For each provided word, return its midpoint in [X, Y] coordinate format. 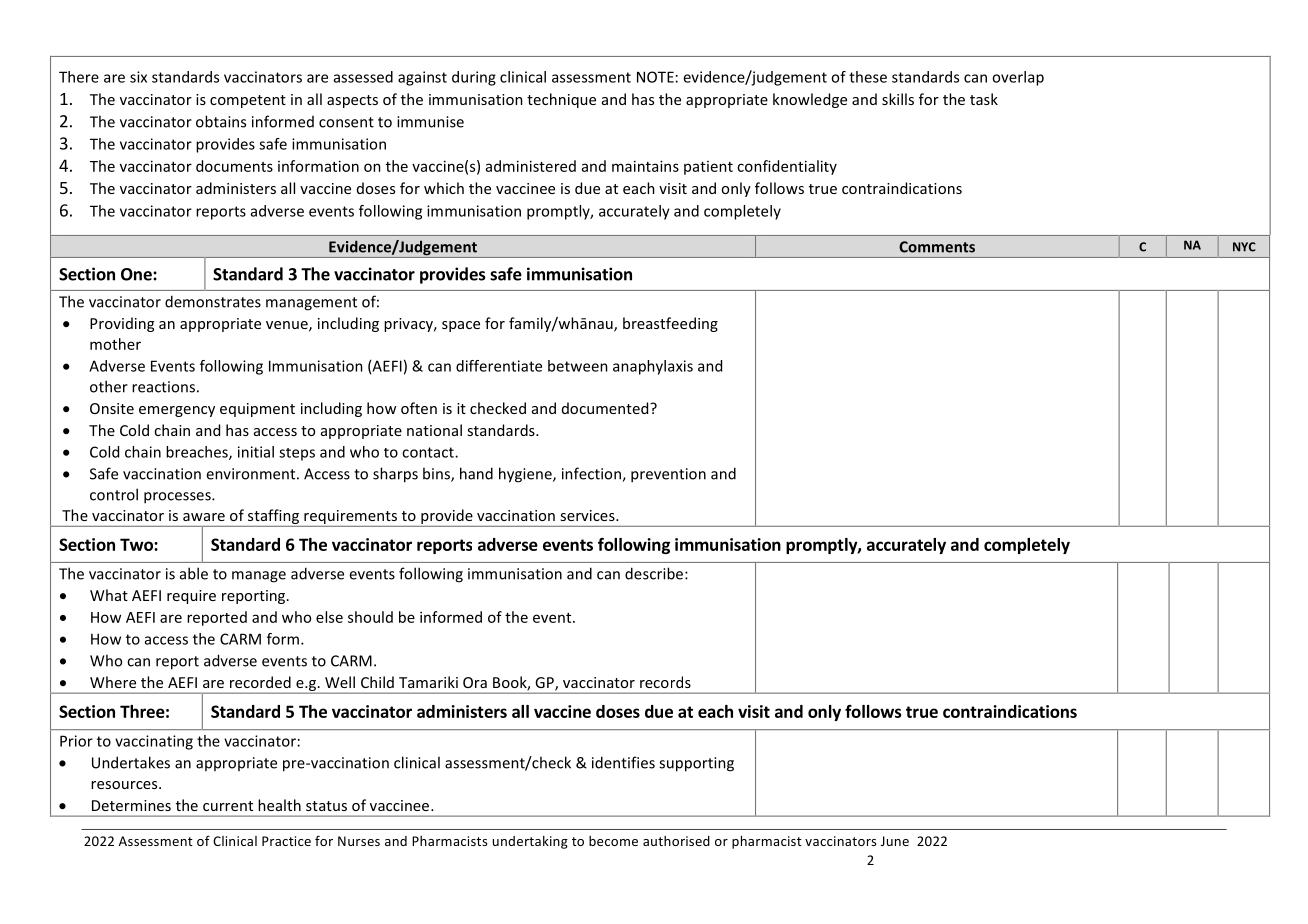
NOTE [655, 77]
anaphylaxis [653, 367]
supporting [696, 764]
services [588, 515]
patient [708, 168]
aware [204, 517]
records [665, 682]
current [228, 806]
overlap [1018, 78]
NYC [1244, 247]
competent [248, 101]
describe [655, 573]
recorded [260, 682]
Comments [937, 247]
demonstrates [213, 301]
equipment [257, 410]
